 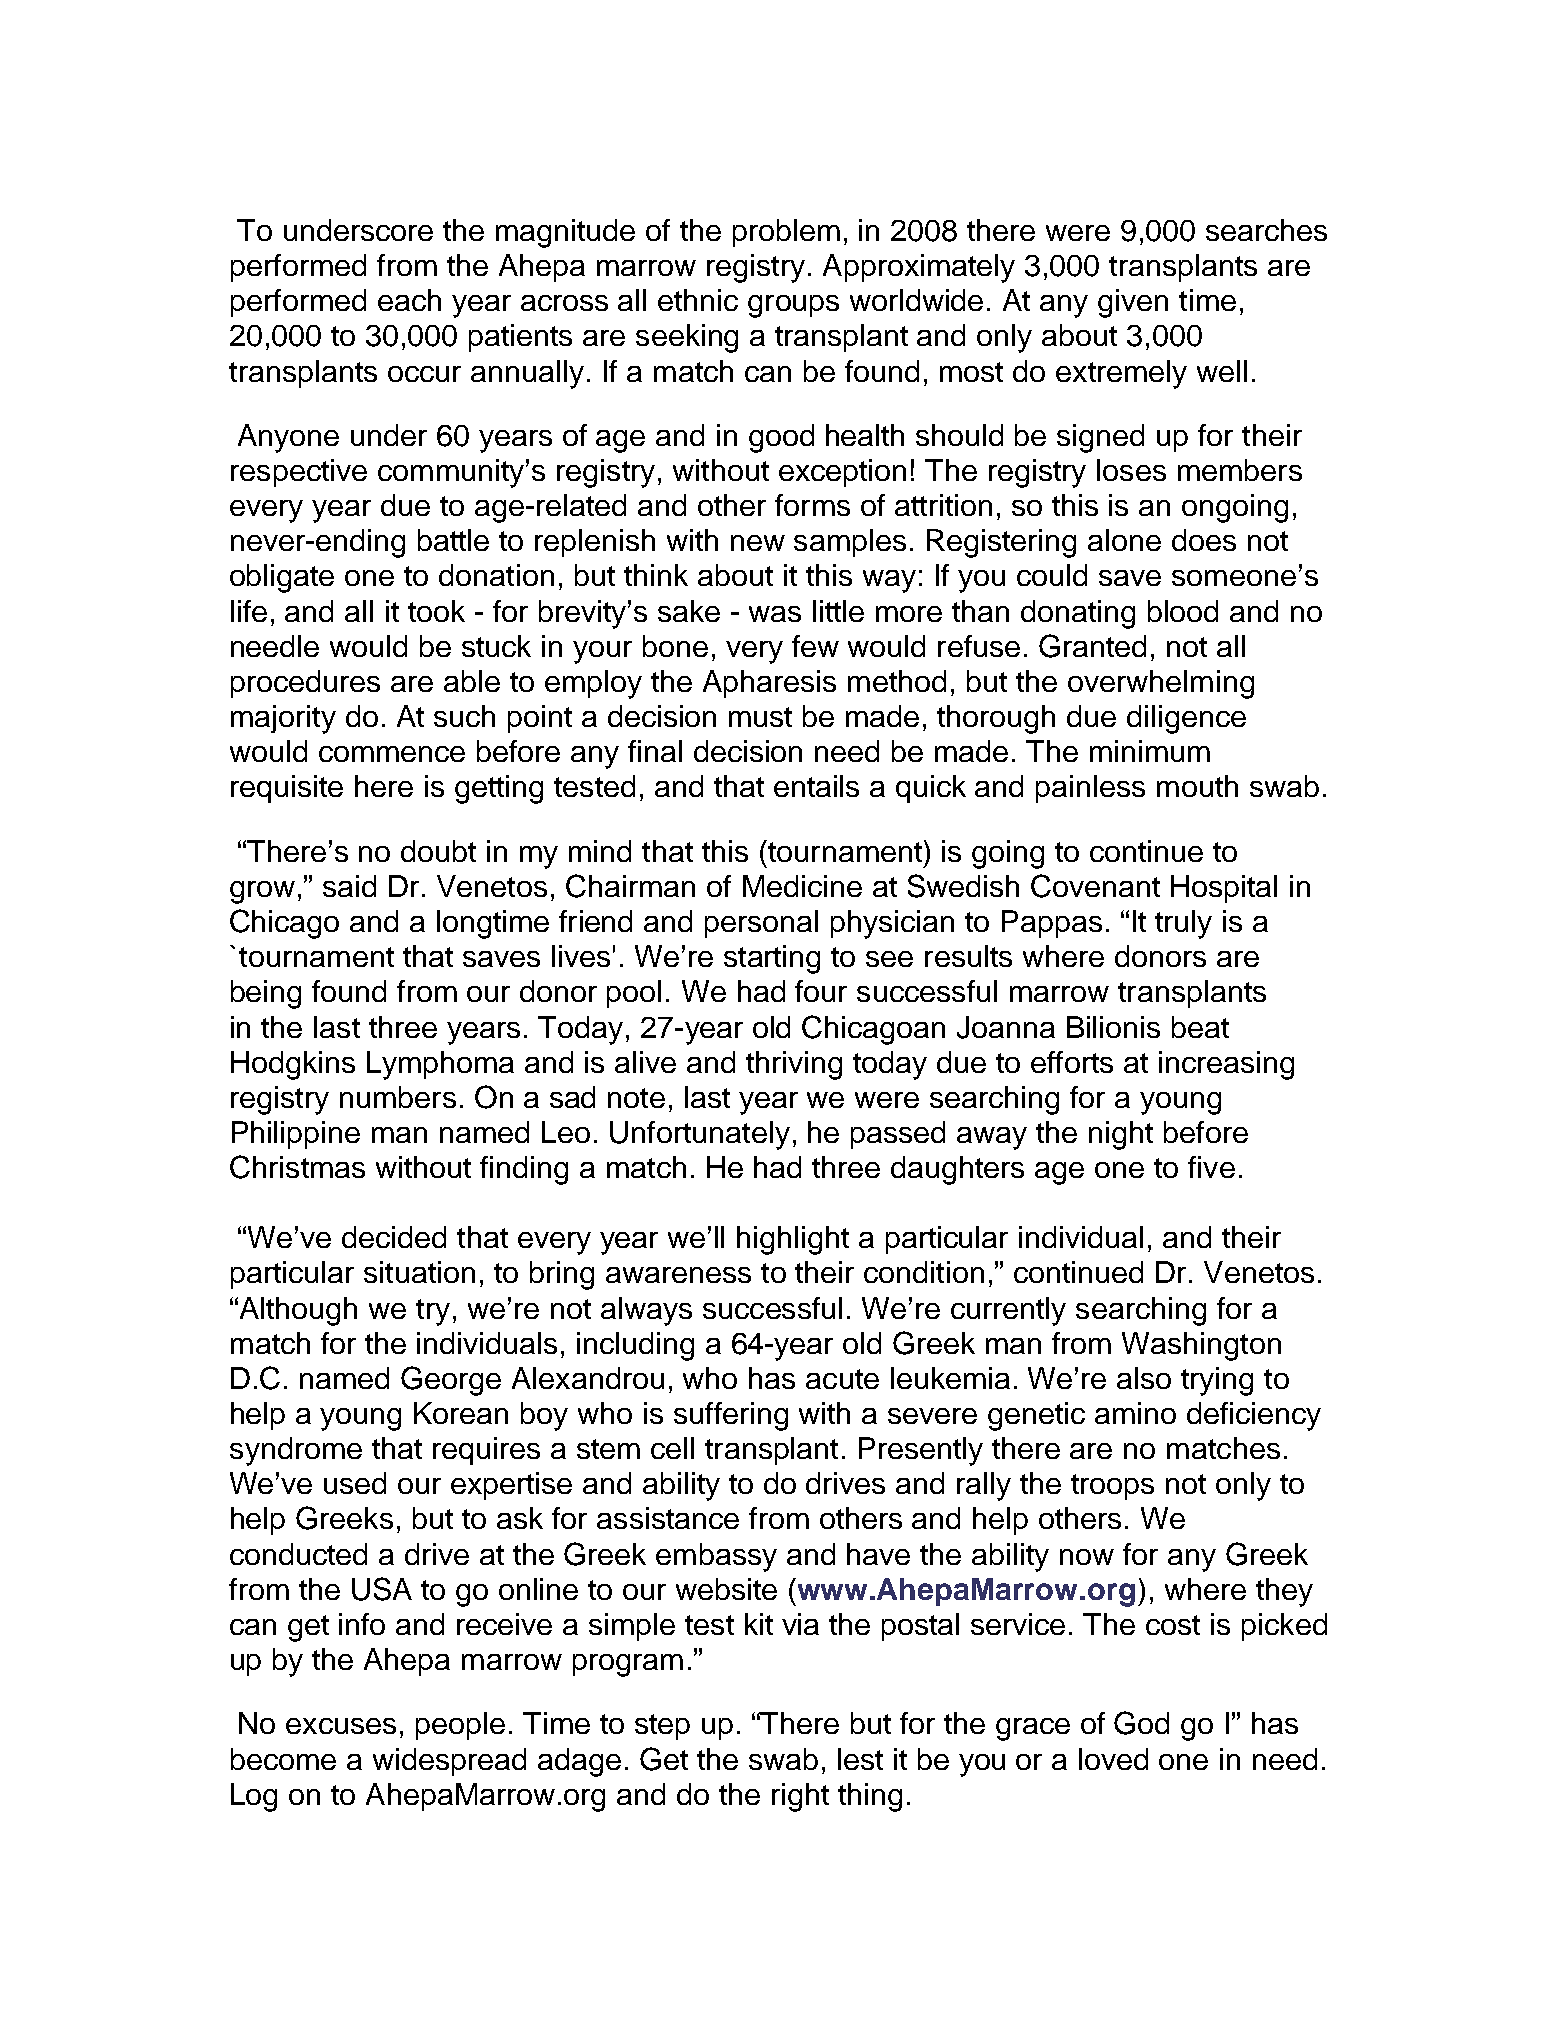 What do you see at coordinates (1133, 303) in the image?
I see `given` at bounding box center [1133, 303].
